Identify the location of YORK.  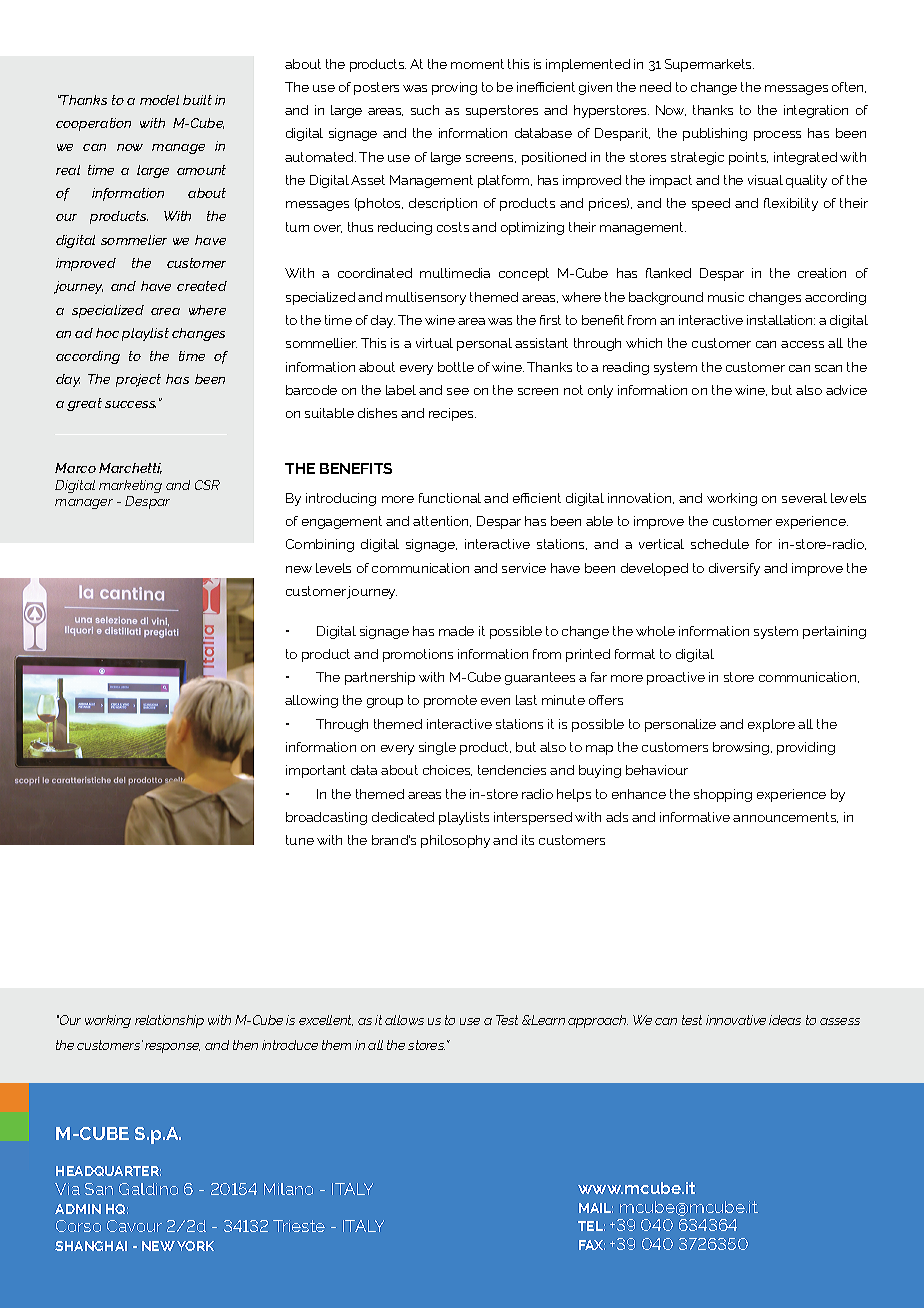
(195, 1246).
